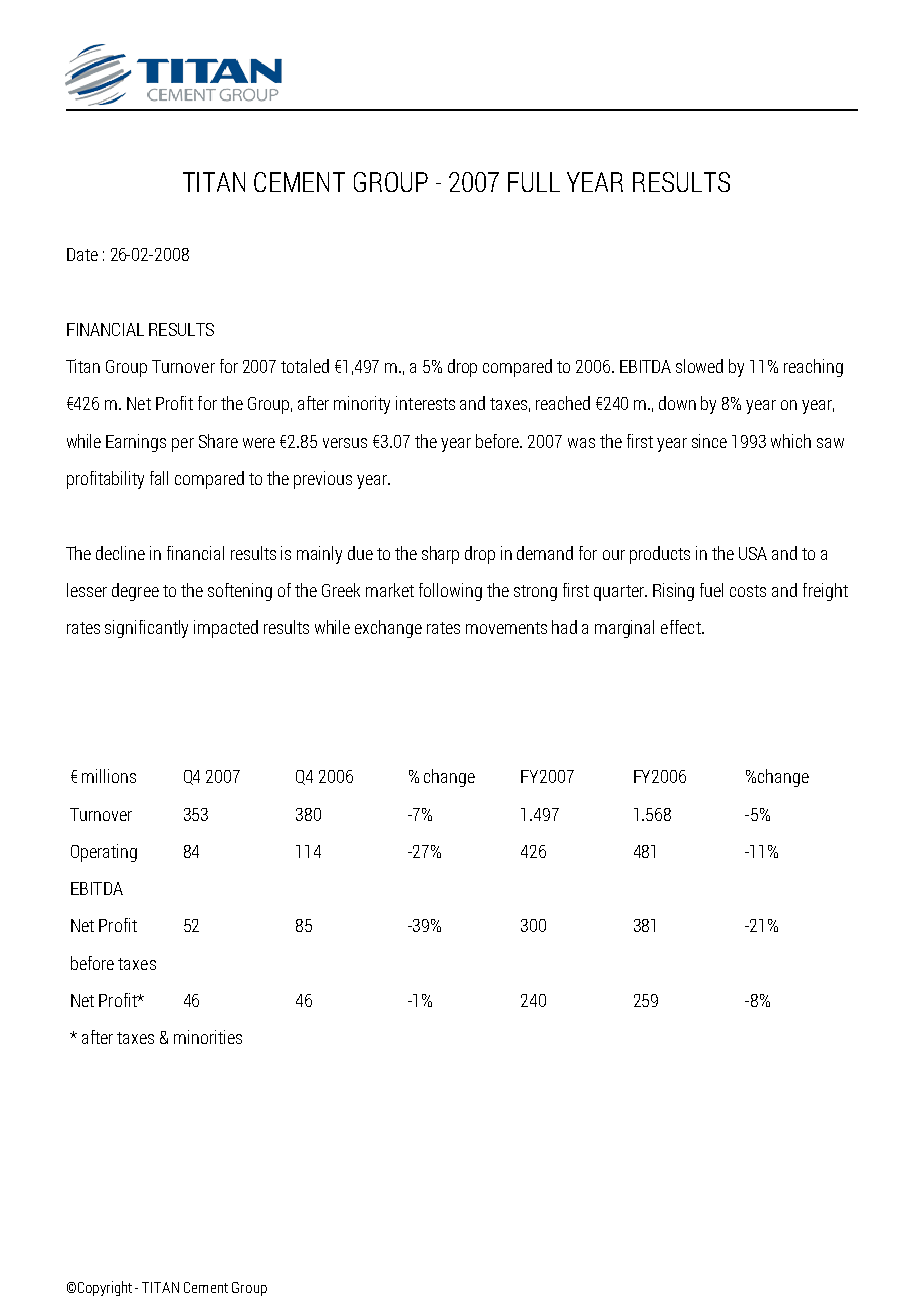 Image resolution: width=924 pixels, height=1308 pixels. I want to click on slowed, so click(699, 366).
